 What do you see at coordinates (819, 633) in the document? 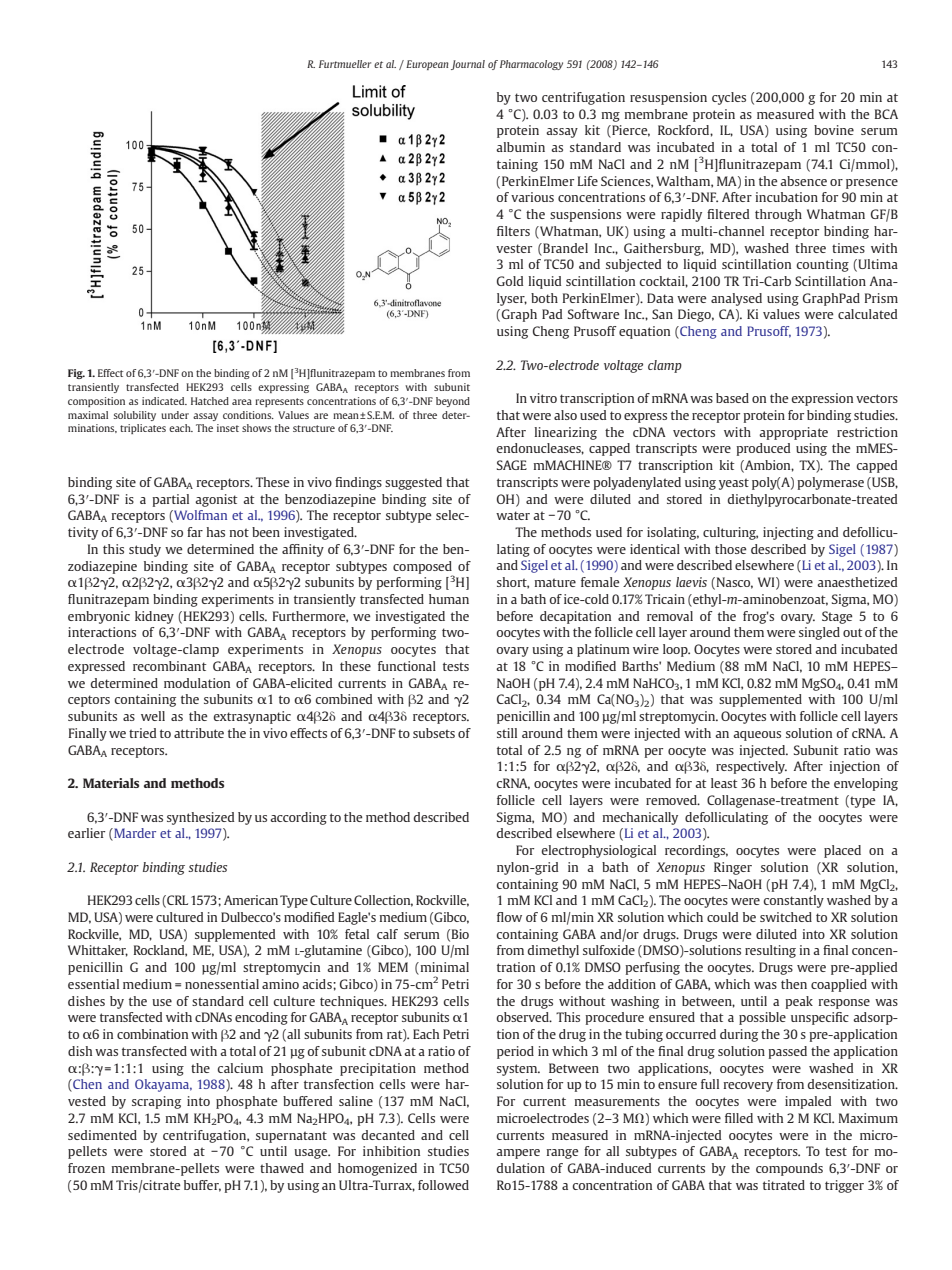
I see `singled` at bounding box center [819, 633].
